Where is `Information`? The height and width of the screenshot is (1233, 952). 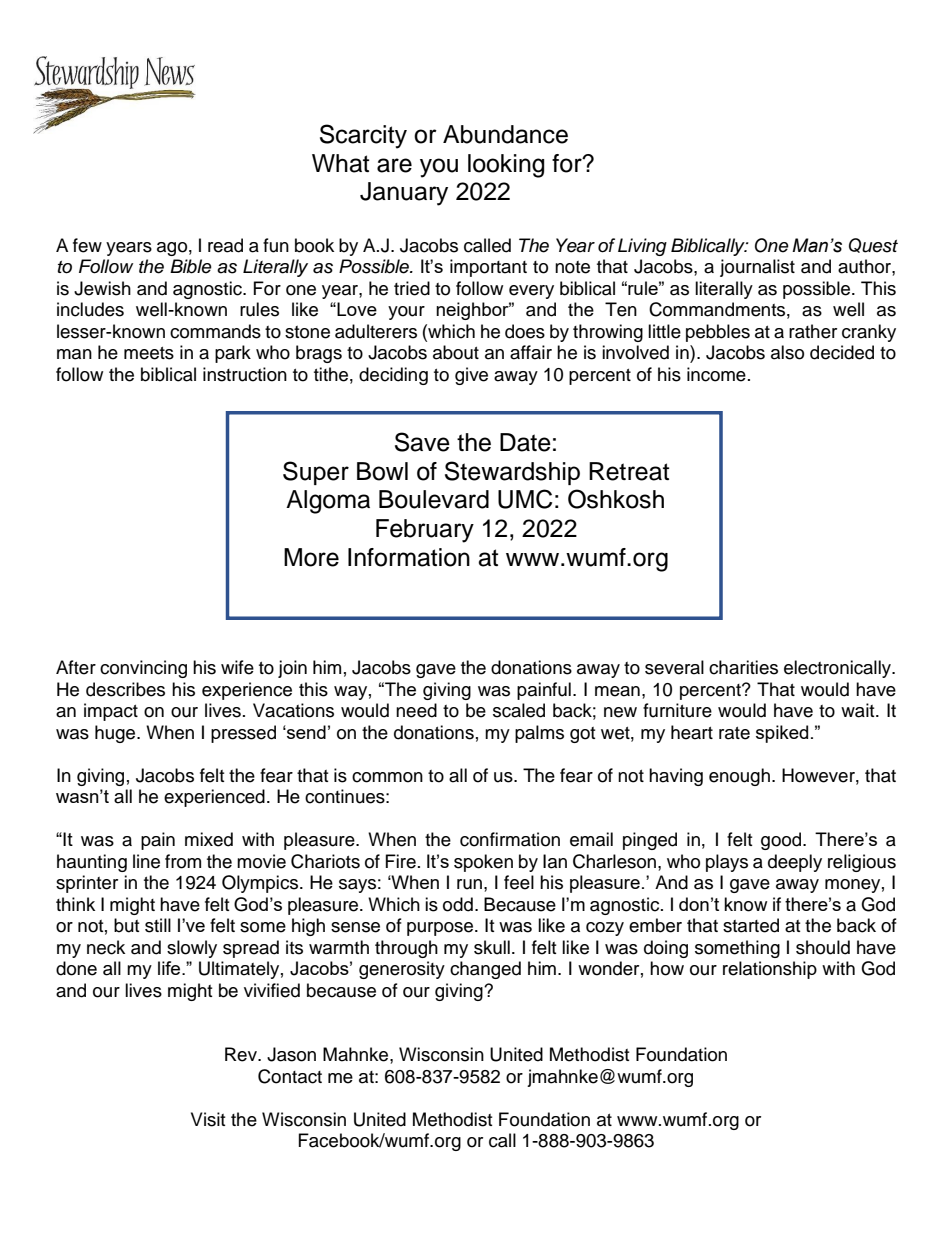 Information is located at coordinates (409, 557).
